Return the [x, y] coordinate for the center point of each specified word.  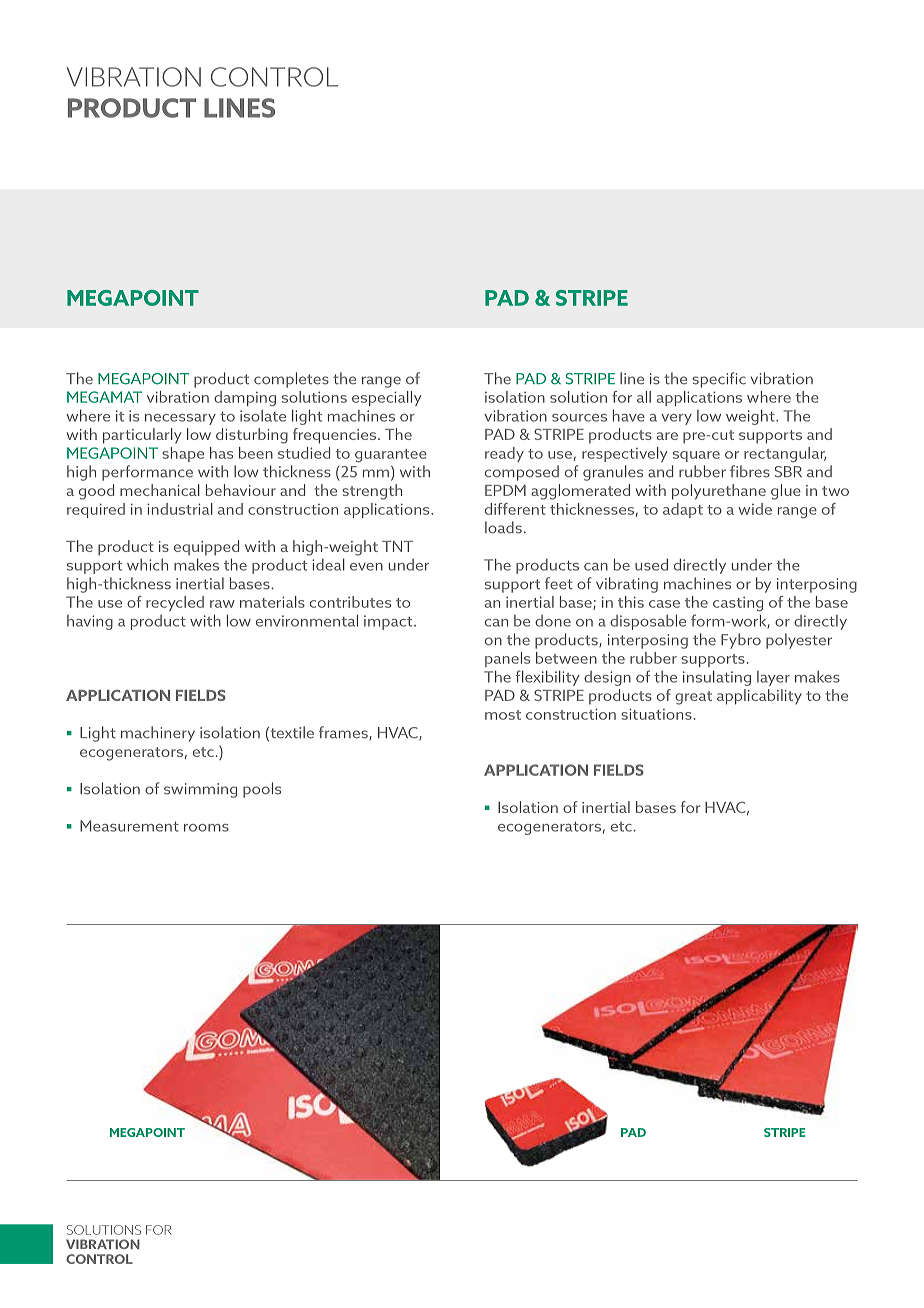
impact [389, 622]
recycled [175, 603]
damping [245, 398]
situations [656, 714]
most [503, 715]
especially [387, 398]
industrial [180, 509]
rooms [206, 828]
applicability [759, 697]
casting [738, 604]
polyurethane [719, 492]
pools [262, 790]
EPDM [505, 490]
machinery [158, 734]
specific [719, 380]
